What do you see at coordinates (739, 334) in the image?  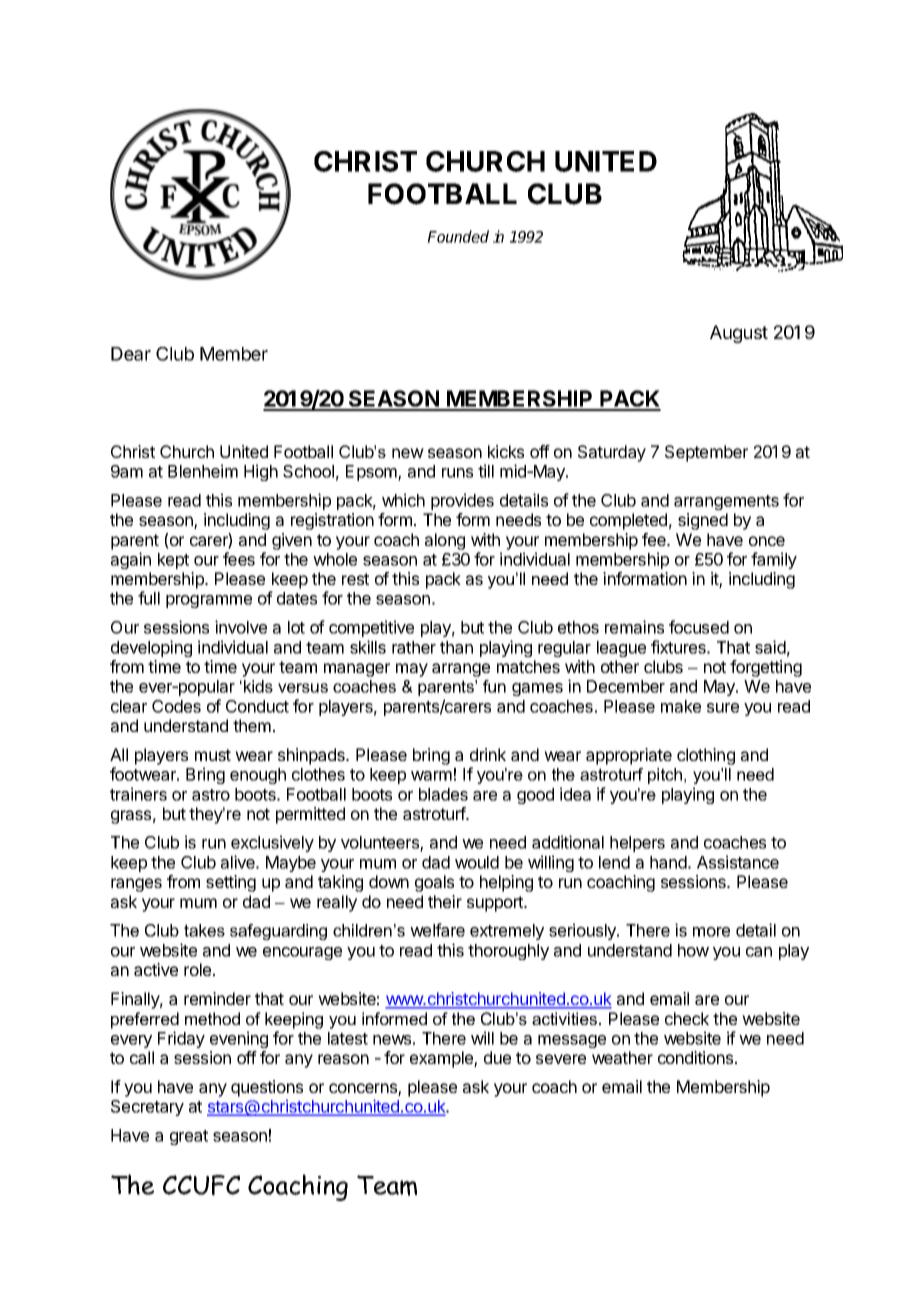 I see `August` at bounding box center [739, 334].
